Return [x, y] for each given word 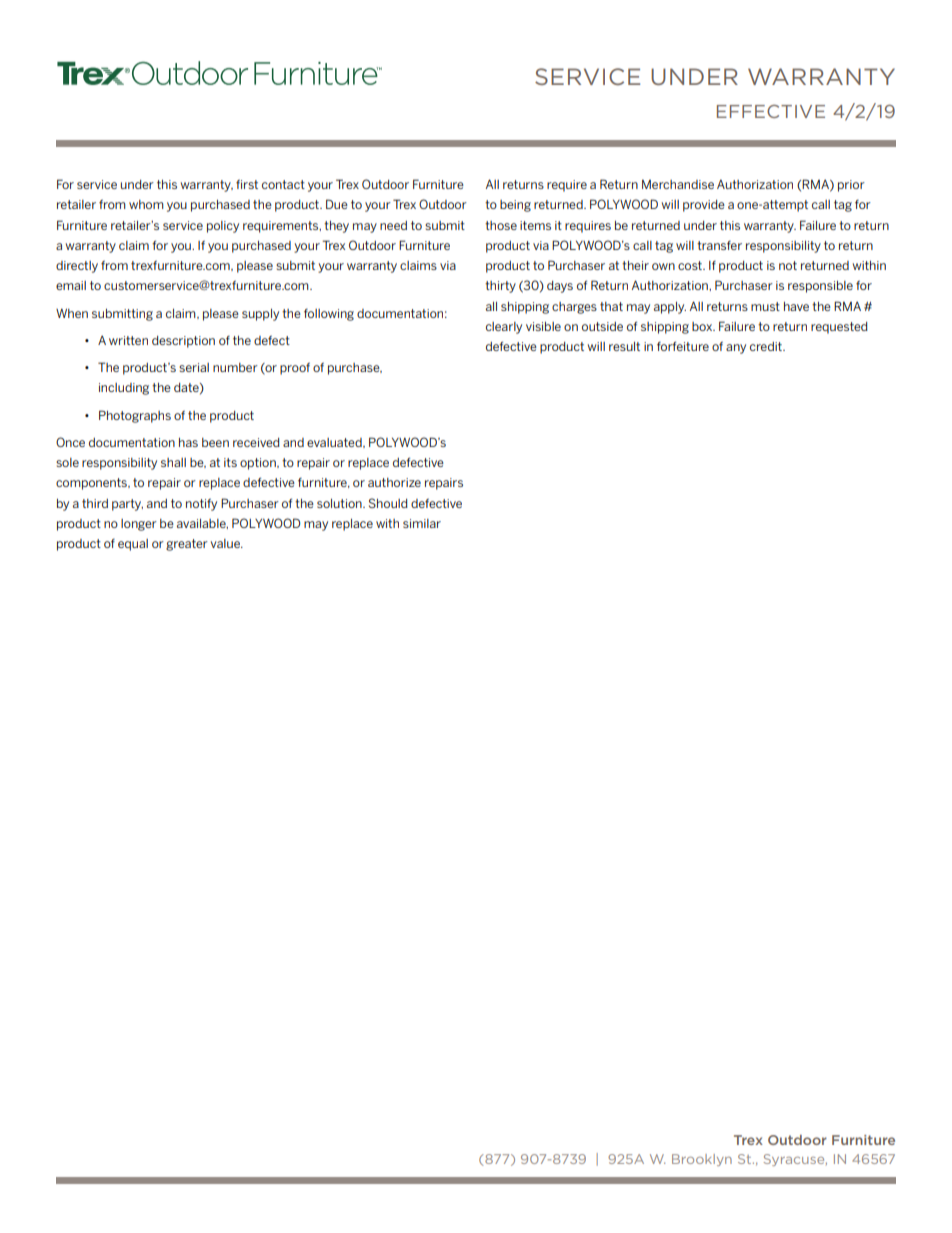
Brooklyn [702, 1160]
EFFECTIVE [771, 111]
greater [187, 545]
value [226, 543]
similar [422, 523]
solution [340, 503]
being [515, 206]
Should [388, 503]
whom [146, 204]
